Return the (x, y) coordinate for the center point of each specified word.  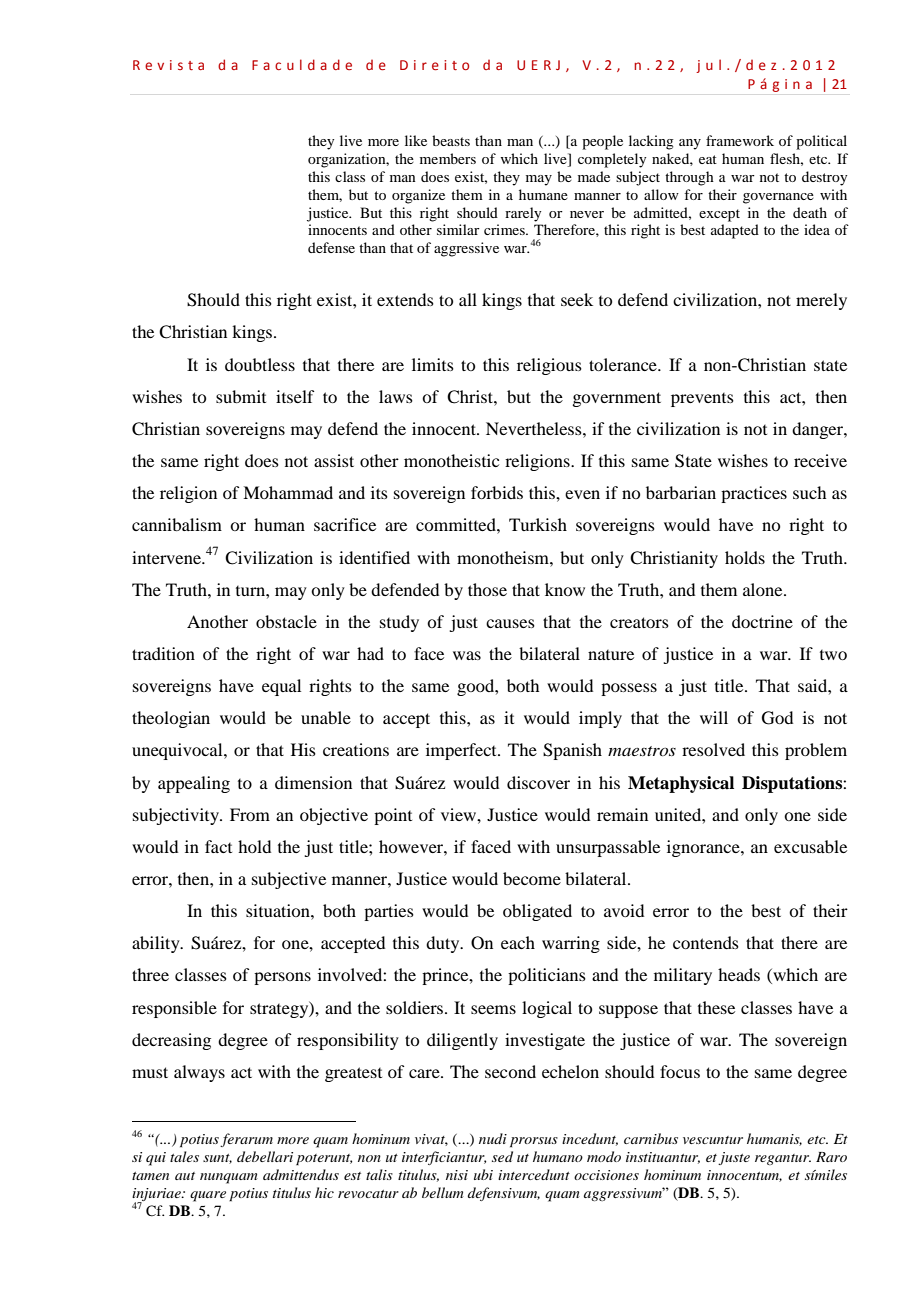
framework (740, 140)
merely (821, 301)
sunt (217, 1159)
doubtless (260, 364)
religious (549, 366)
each (518, 942)
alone (764, 589)
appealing (194, 784)
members (448, 158)
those (487, 589)
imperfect (462, 751)
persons (282, 978)
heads (739, 974)
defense (331, 247)
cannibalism (177, 524)
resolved (713, 749)
